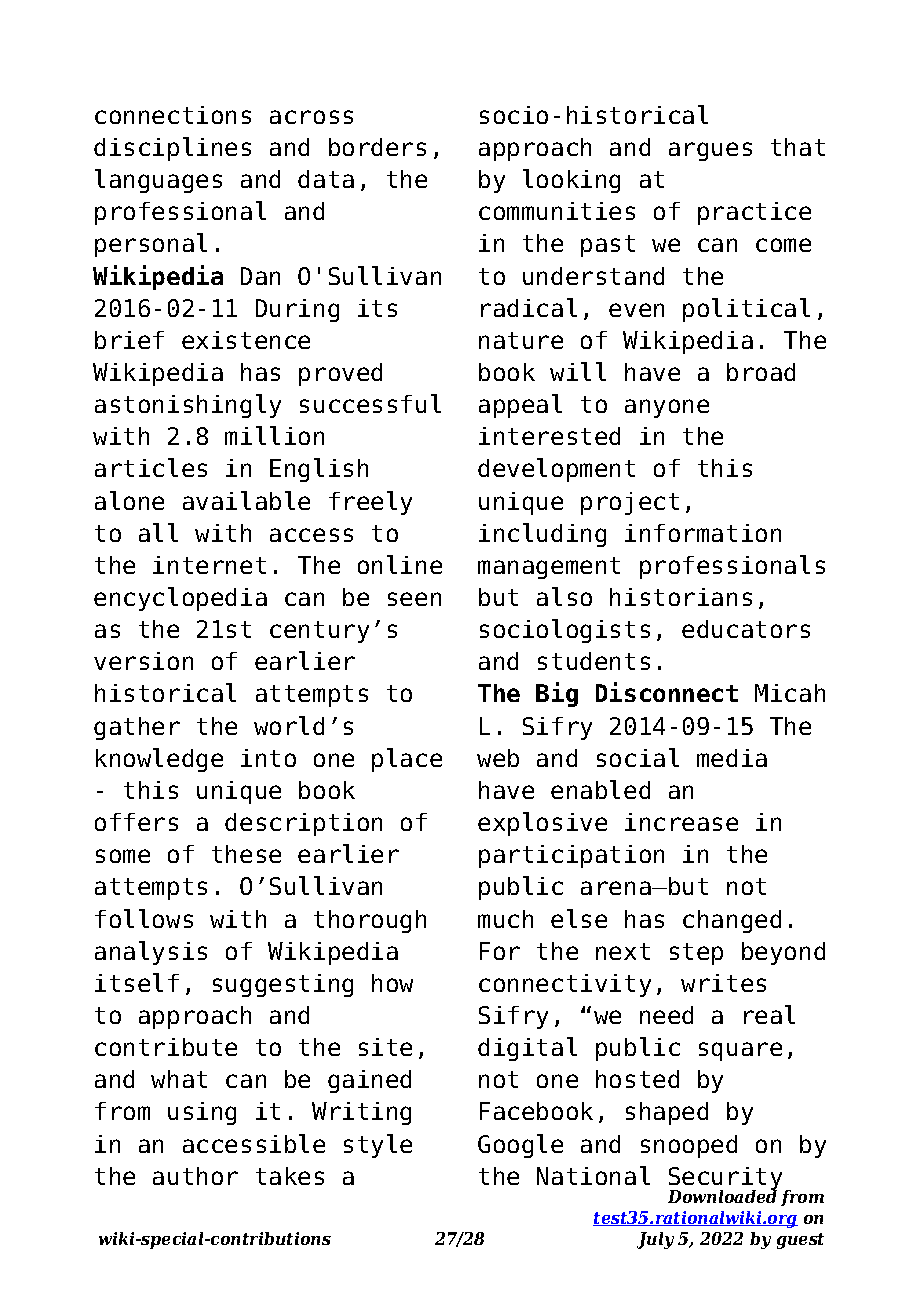 The width and height of the page is (924, 1311). Describe the element at coordinates (681, 597) in the page. I see `historians` at that location.
